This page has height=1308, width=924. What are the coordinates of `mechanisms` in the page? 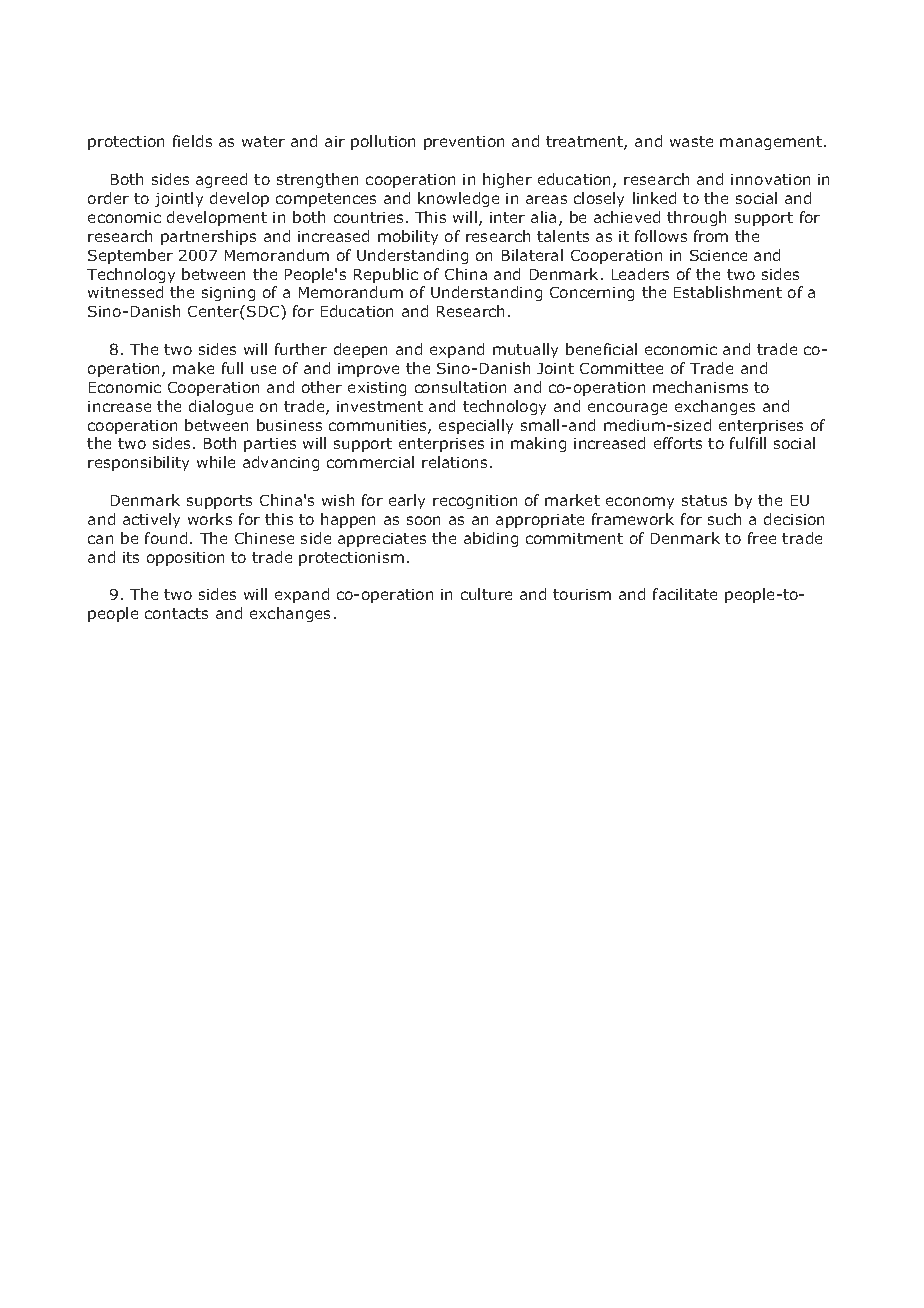 It's located at (700, 387).
